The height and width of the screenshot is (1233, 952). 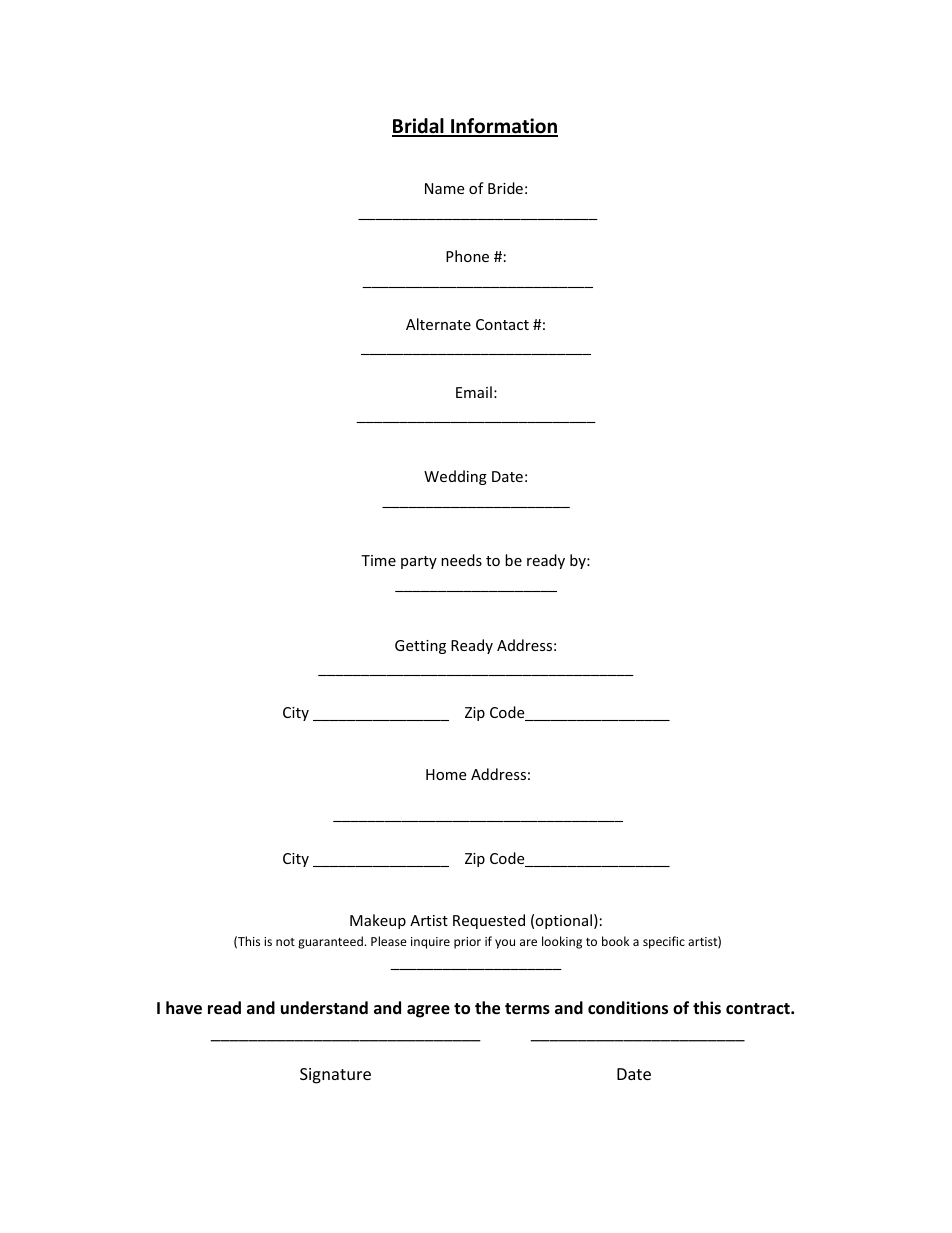 What do you see at coordinates (419, 127) in the screenshot?
I see `Bridal` at bounding box center [419, 127].
